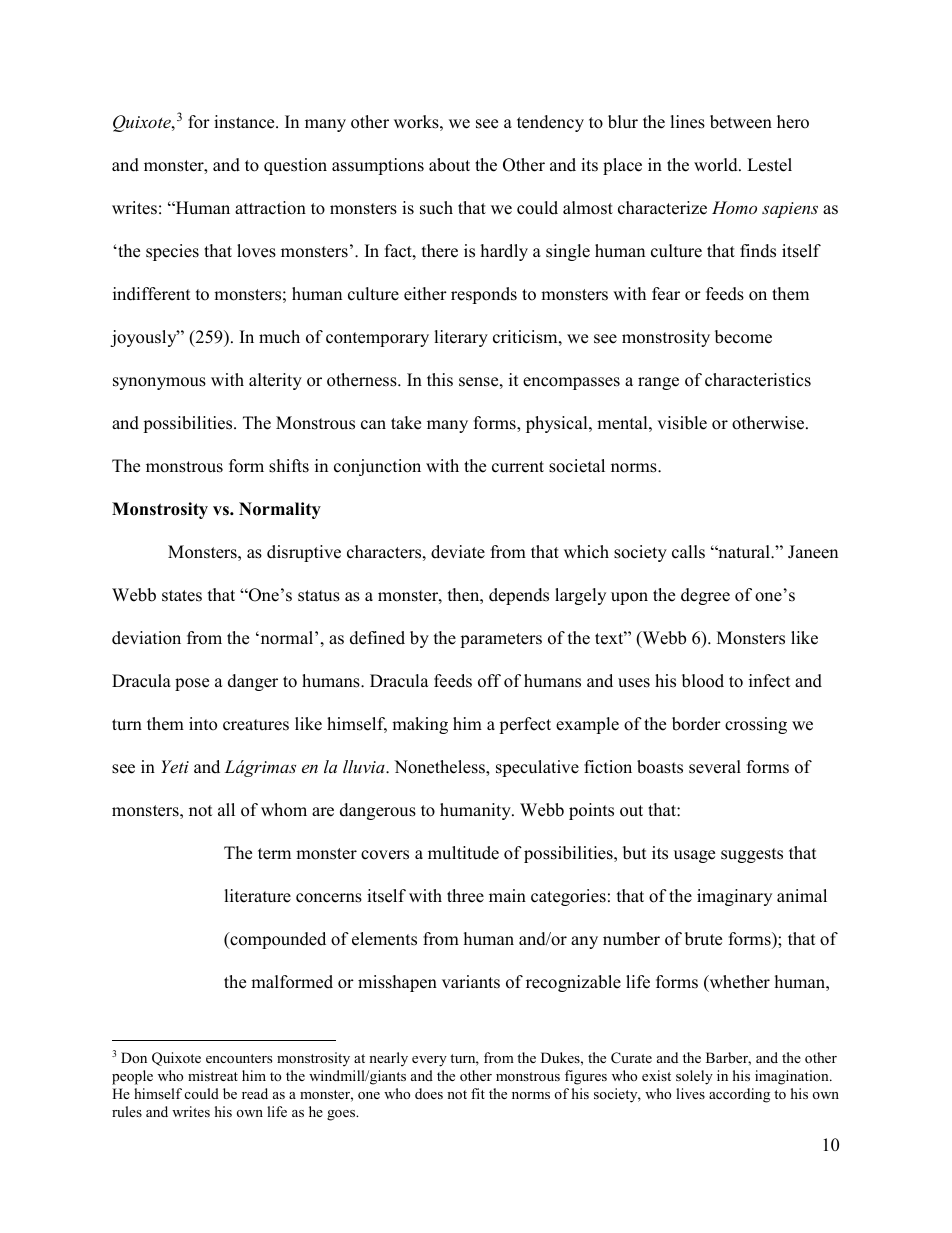  Describe the element at coordinates (245, 122) in the screenshot. I see `instance` at that location.
